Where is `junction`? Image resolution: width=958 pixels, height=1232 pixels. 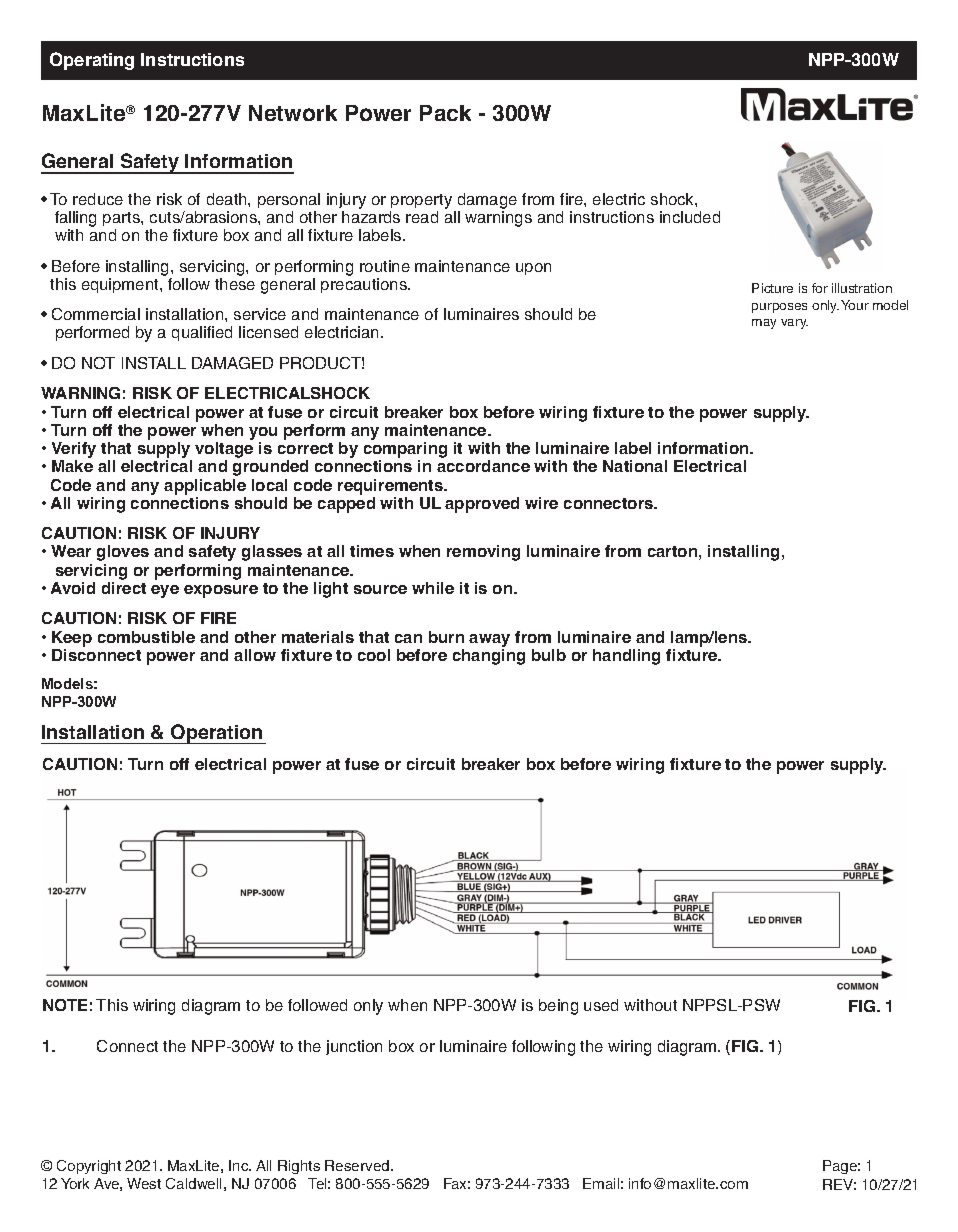
junction is located at coordinates (354, 1047).
